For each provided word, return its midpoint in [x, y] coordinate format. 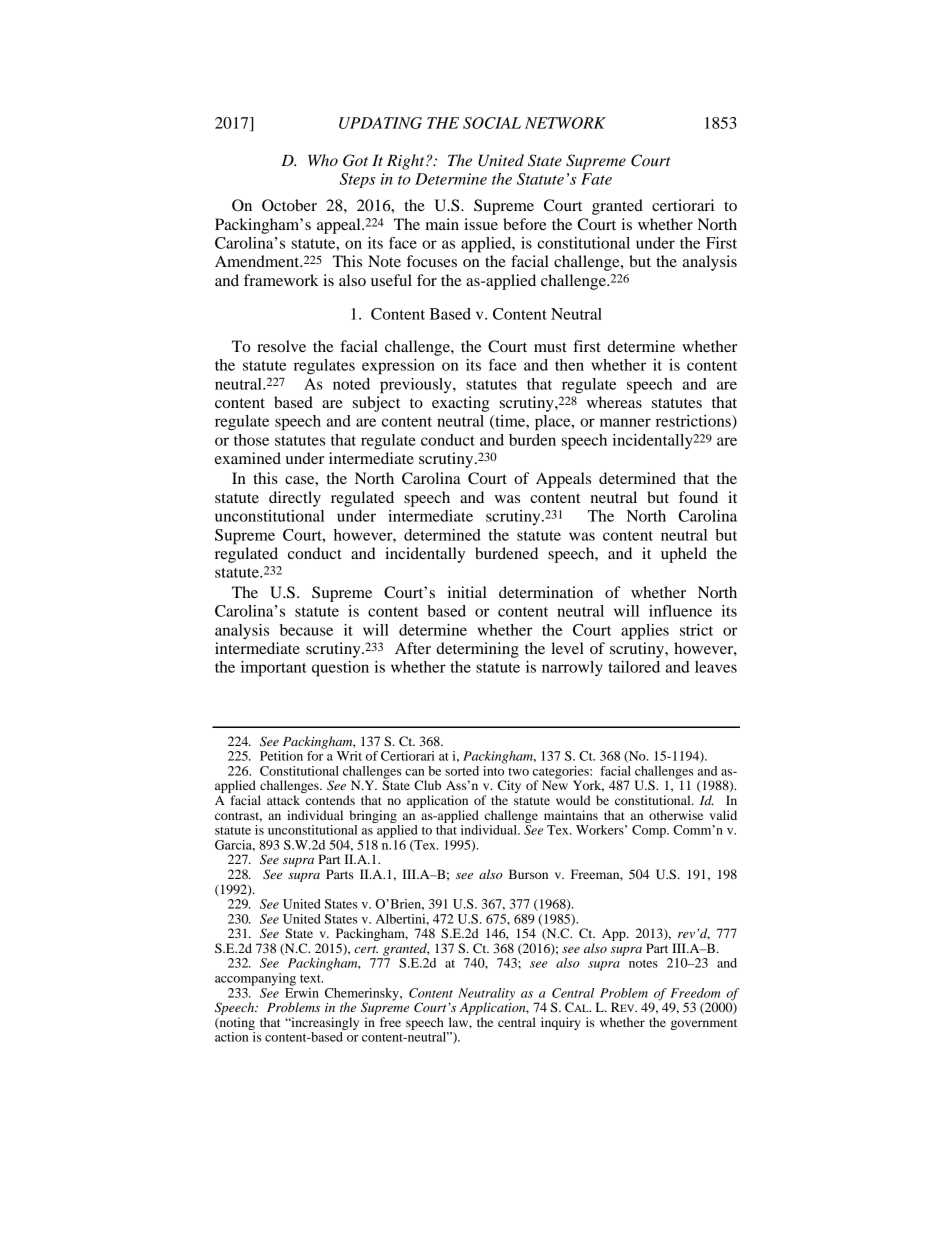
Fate [596, 179]
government [704, 1024]
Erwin [302, 991]
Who [323, 160]
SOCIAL [492, 123]
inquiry [561, 1023]
